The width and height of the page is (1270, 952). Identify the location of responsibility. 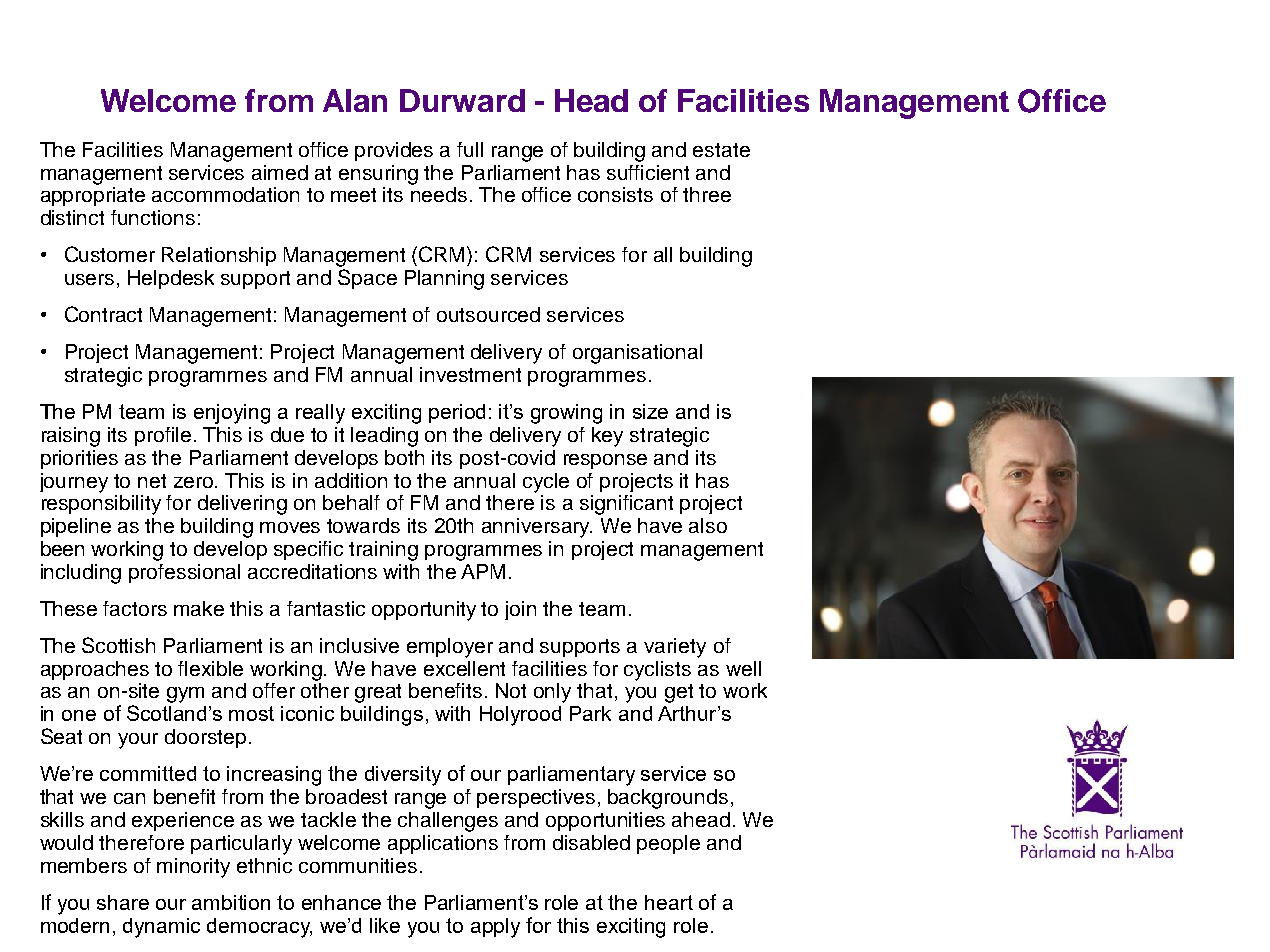
(101, 505).
